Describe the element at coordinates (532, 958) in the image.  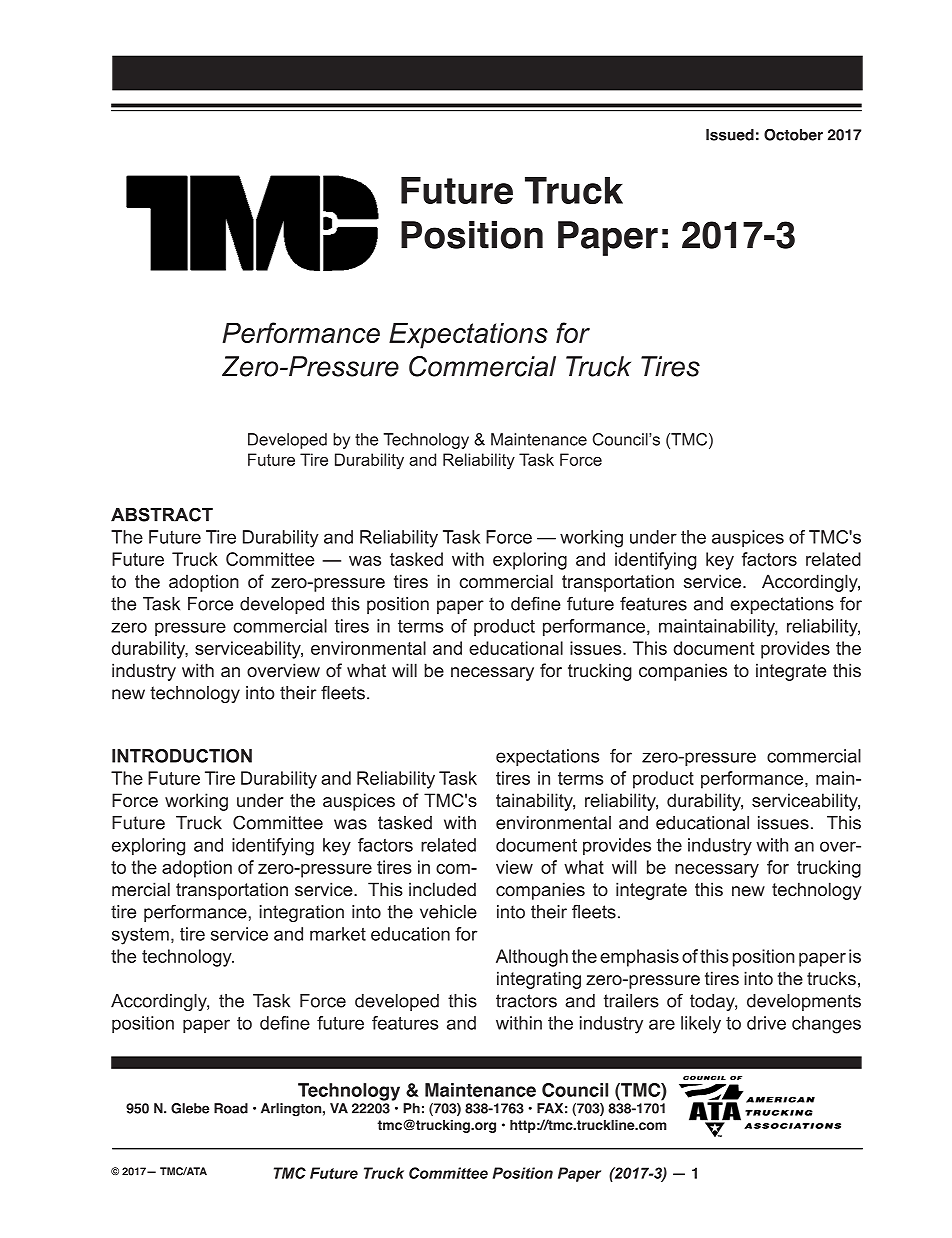
I see `Although` at that location.
